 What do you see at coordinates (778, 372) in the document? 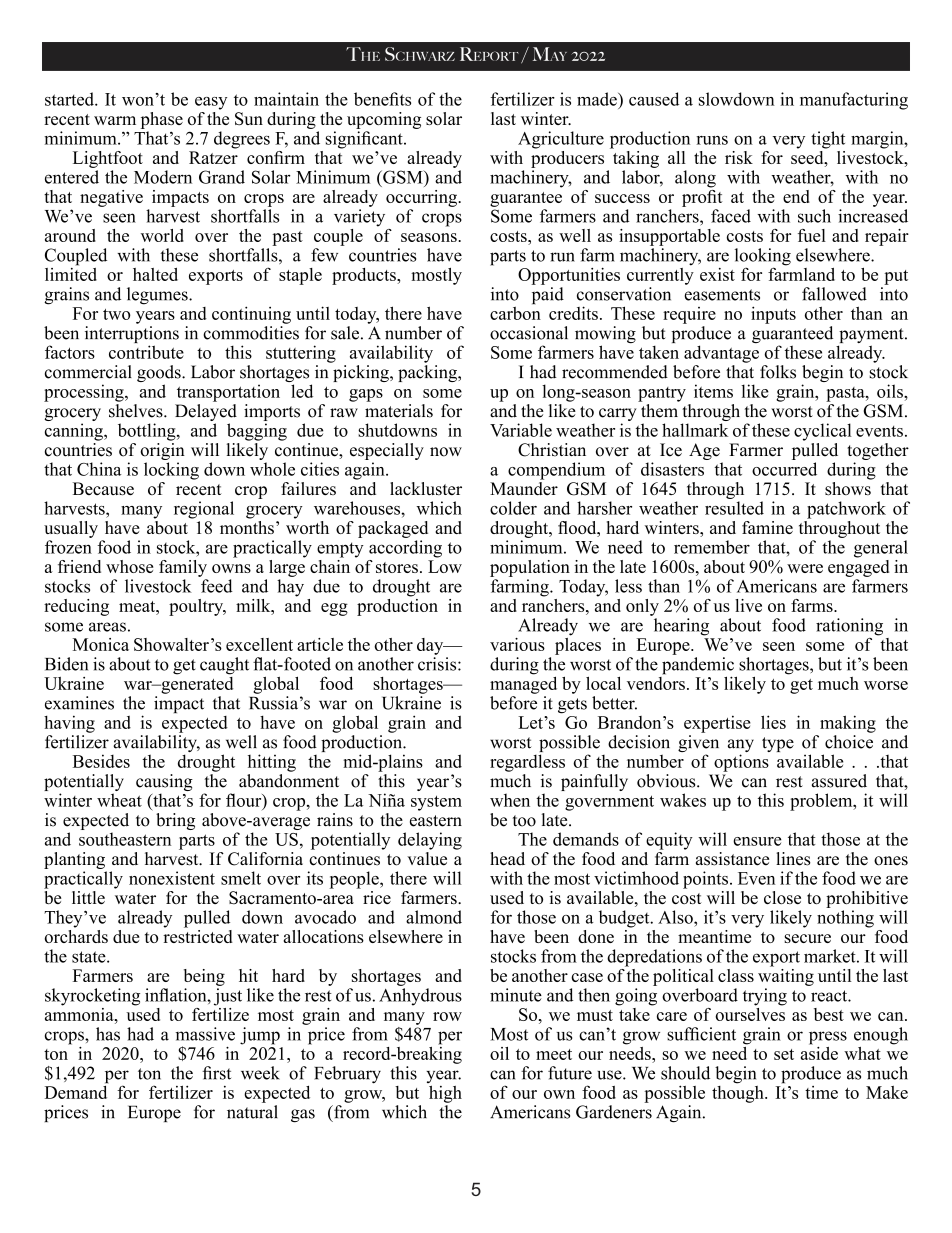
I see `folks` at bounding box center [778, 372].
